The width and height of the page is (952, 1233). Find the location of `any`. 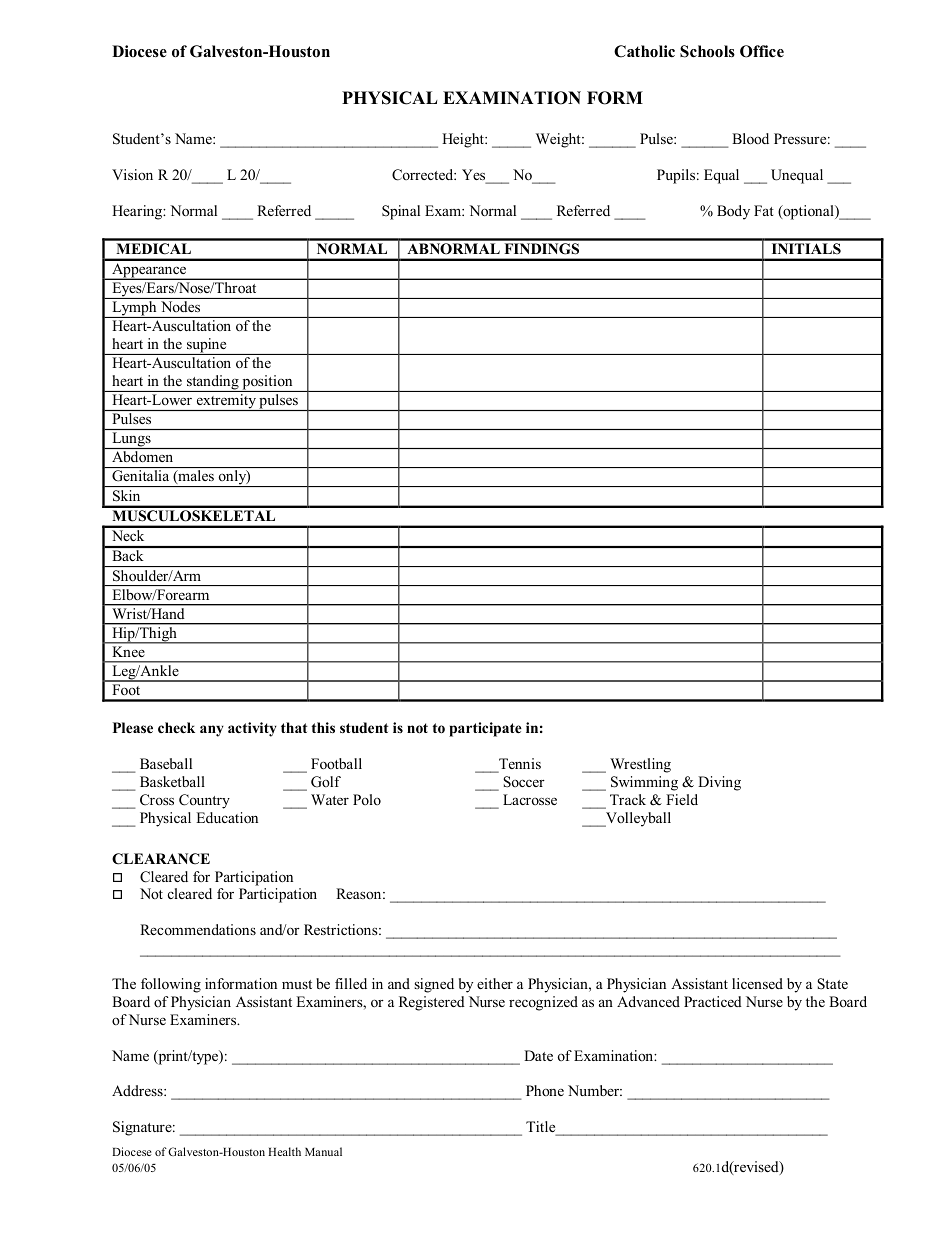

any is located at coordinates (212, 731).
